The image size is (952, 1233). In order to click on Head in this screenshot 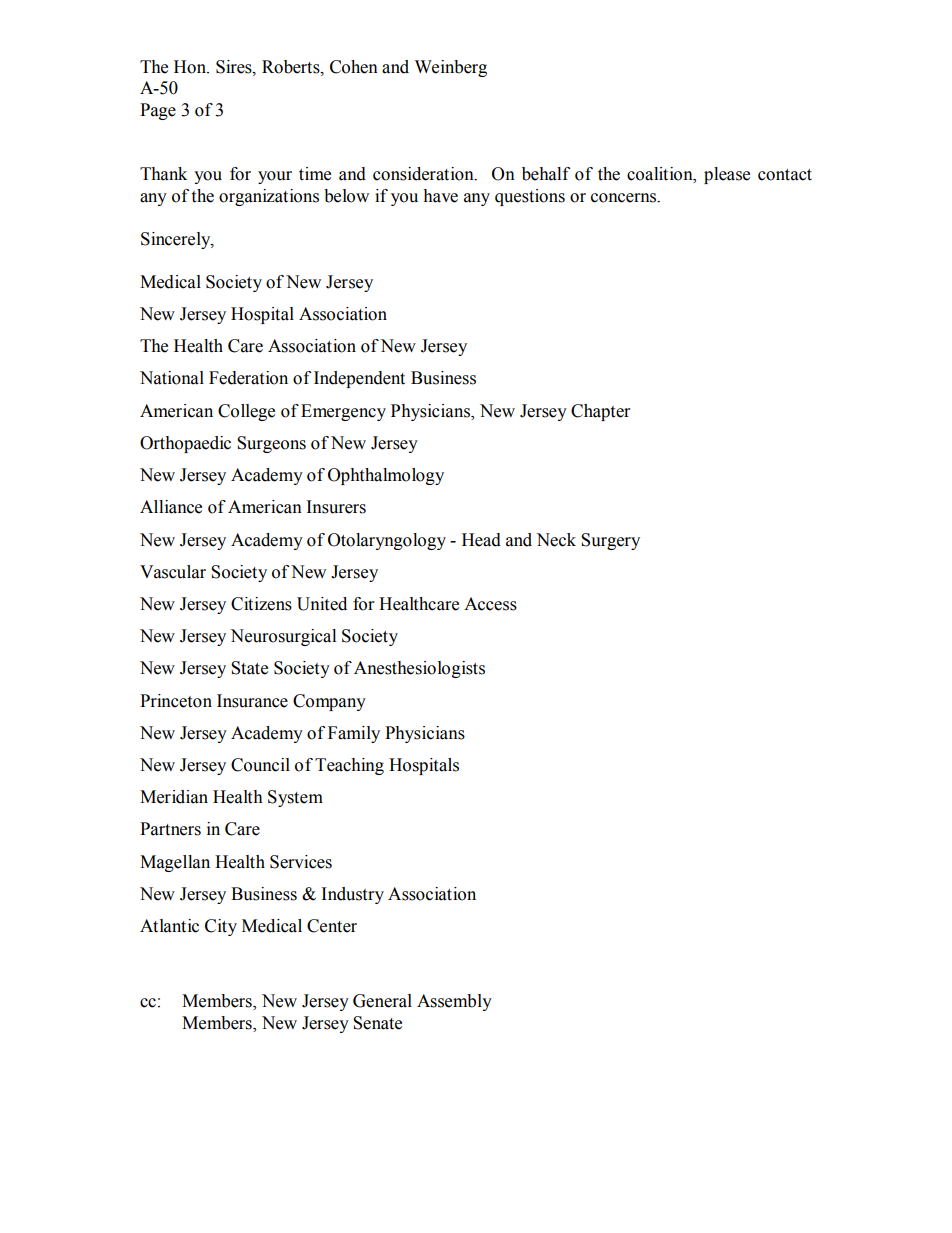, I will do `click(481, 540)`.
